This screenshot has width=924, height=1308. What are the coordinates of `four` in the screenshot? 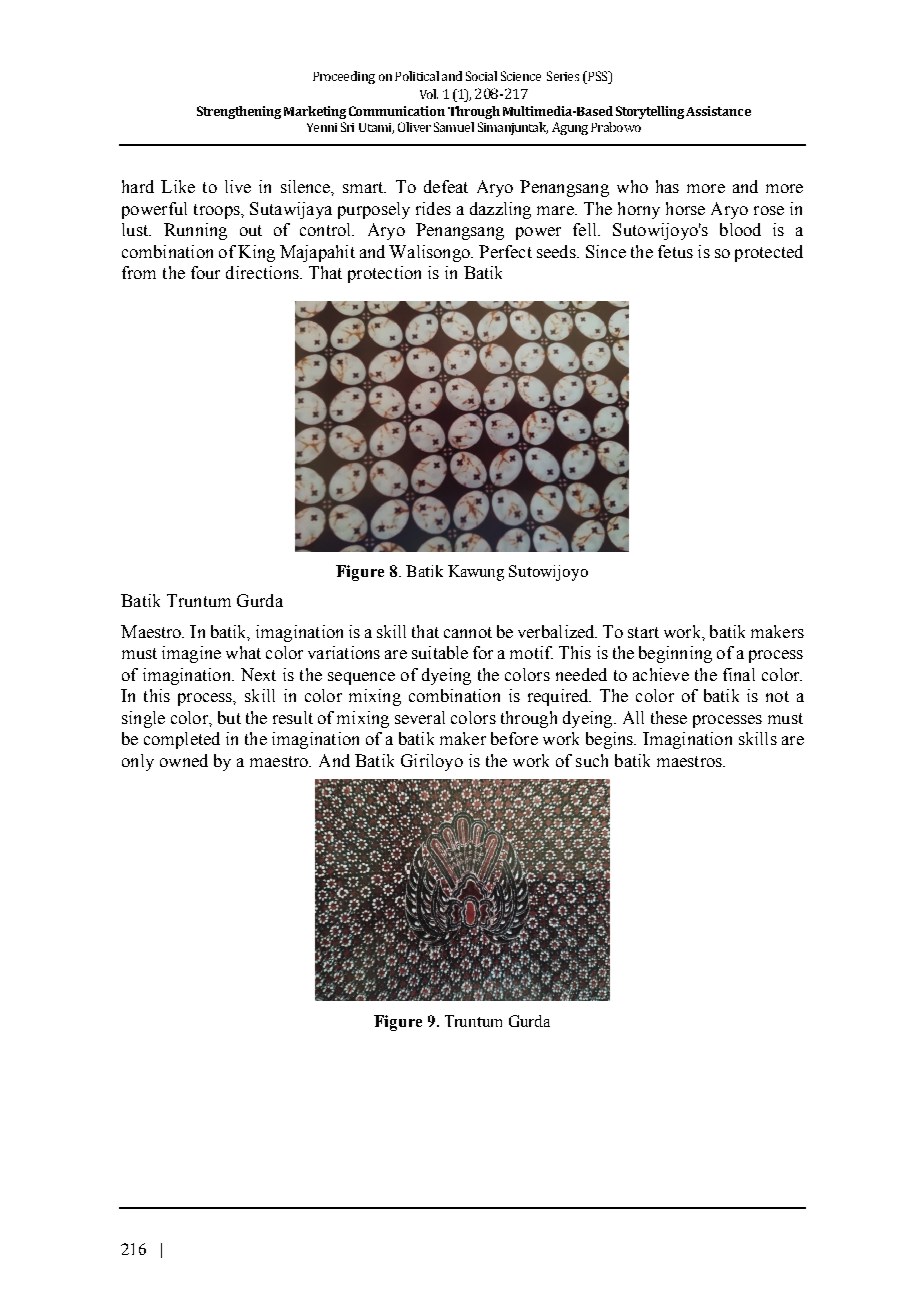 It's located at (205, 272).
